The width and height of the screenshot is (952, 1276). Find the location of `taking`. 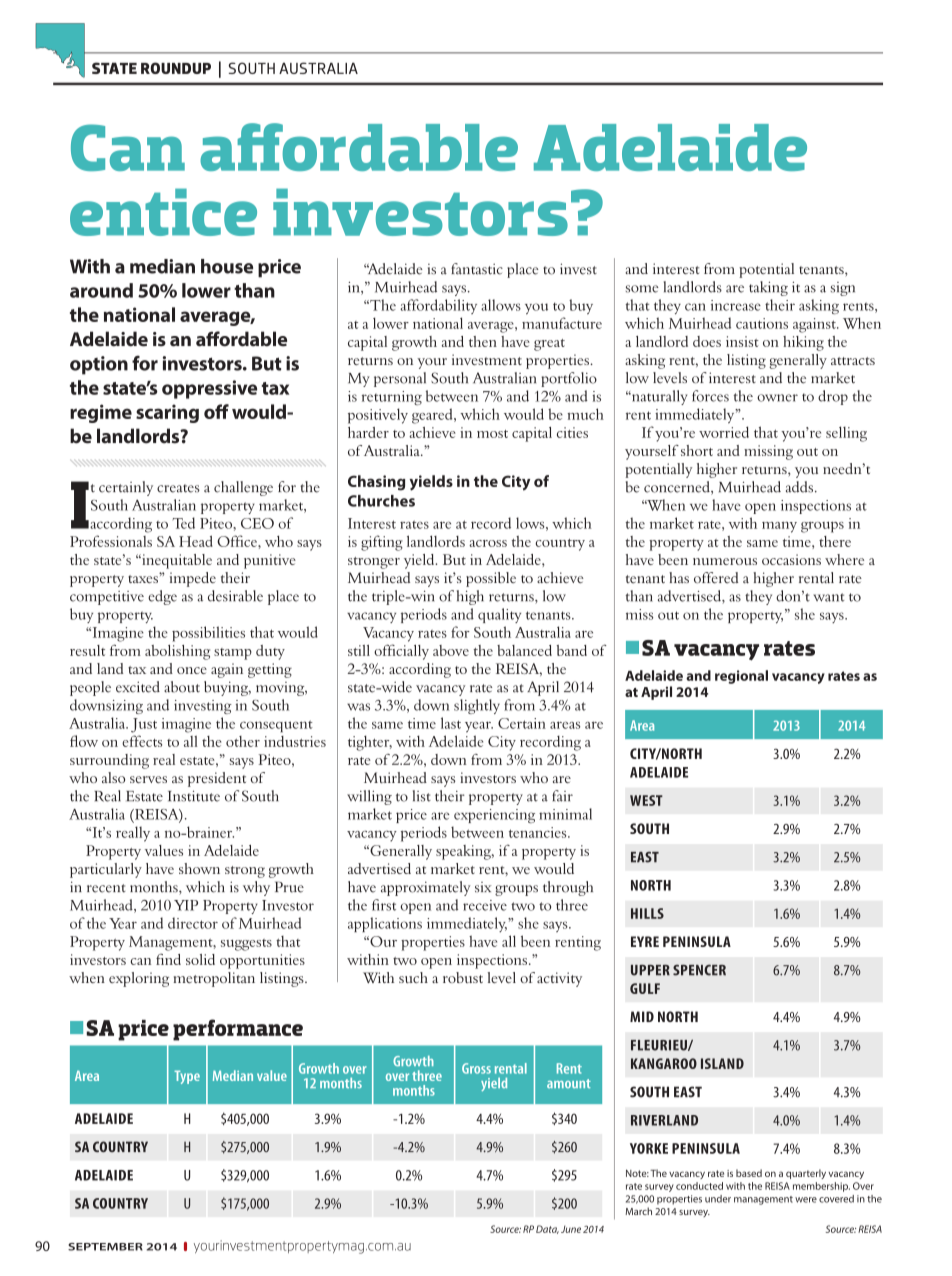

taking is located at coordinates (768, 288).
